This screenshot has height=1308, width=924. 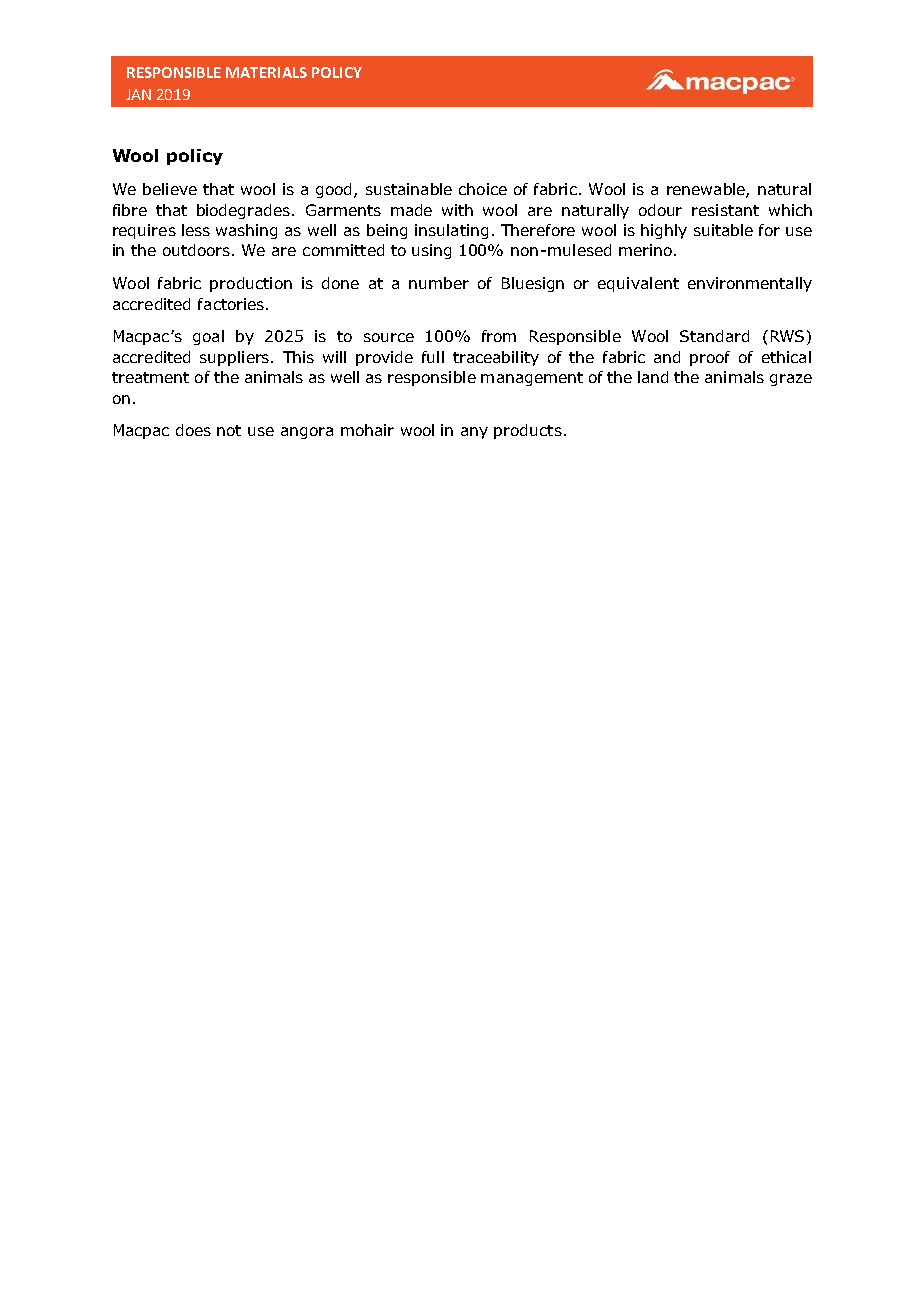 What do you see at coordinates (138, 94) in the screenshot?
I see `JAN` at bounding box center [138, 94].
